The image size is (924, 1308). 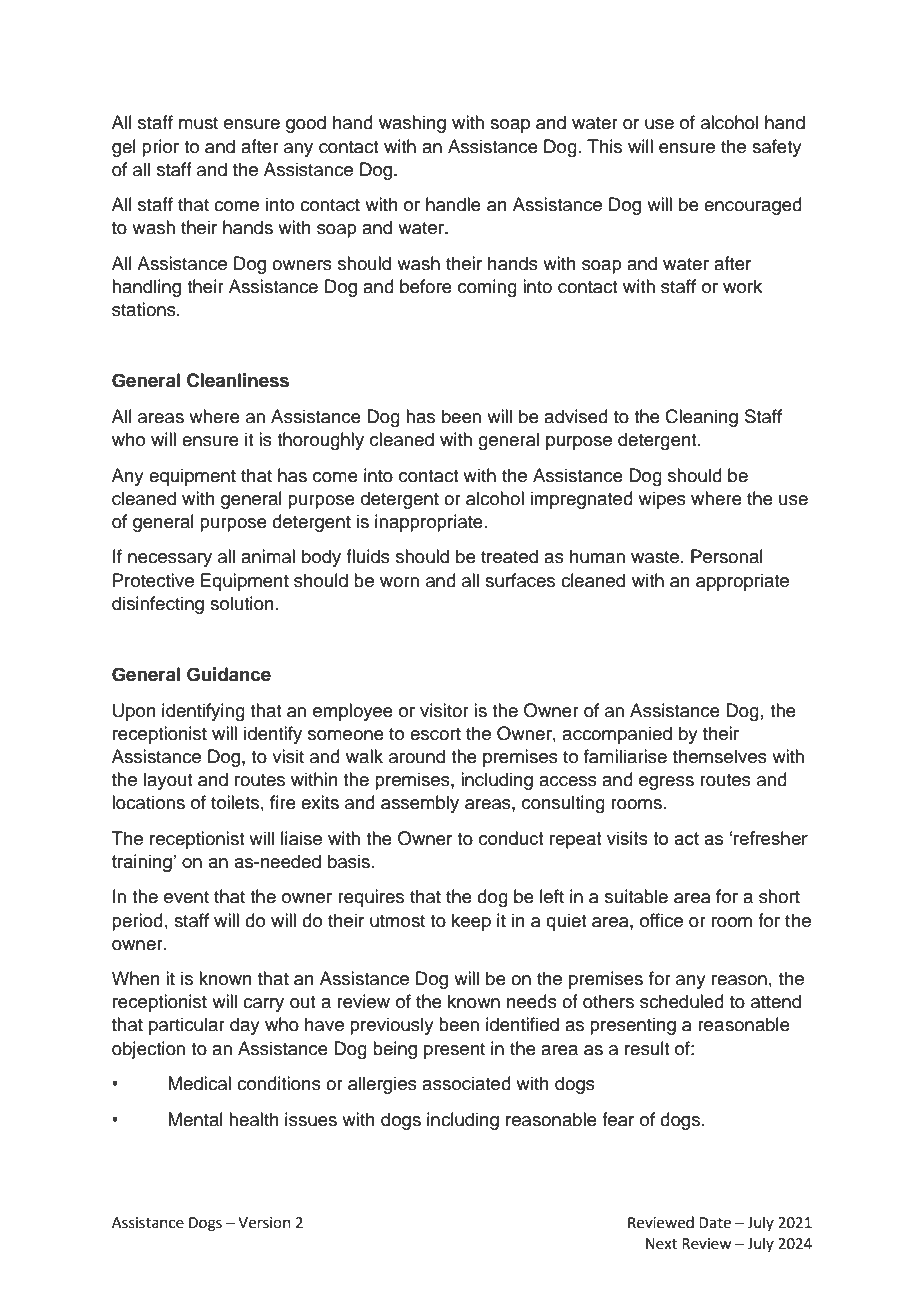 What do you see at coordinates (264, 1223) in the screenshot?
I see `Version` at bounding box center [264, 1223].
